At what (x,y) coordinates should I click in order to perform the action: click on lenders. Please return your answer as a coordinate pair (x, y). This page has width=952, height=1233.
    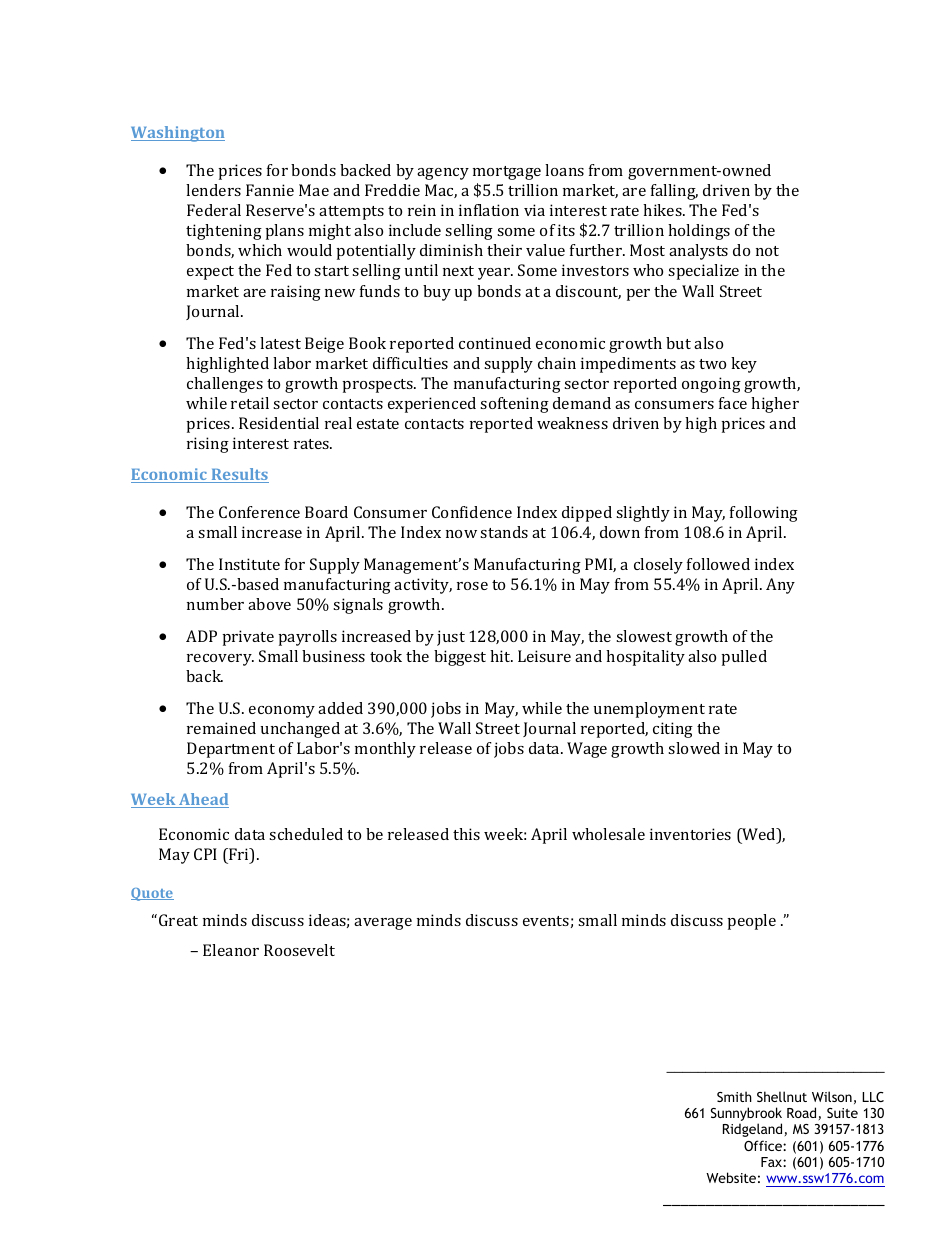
    Looking at the image, I should click on (213, 190).
